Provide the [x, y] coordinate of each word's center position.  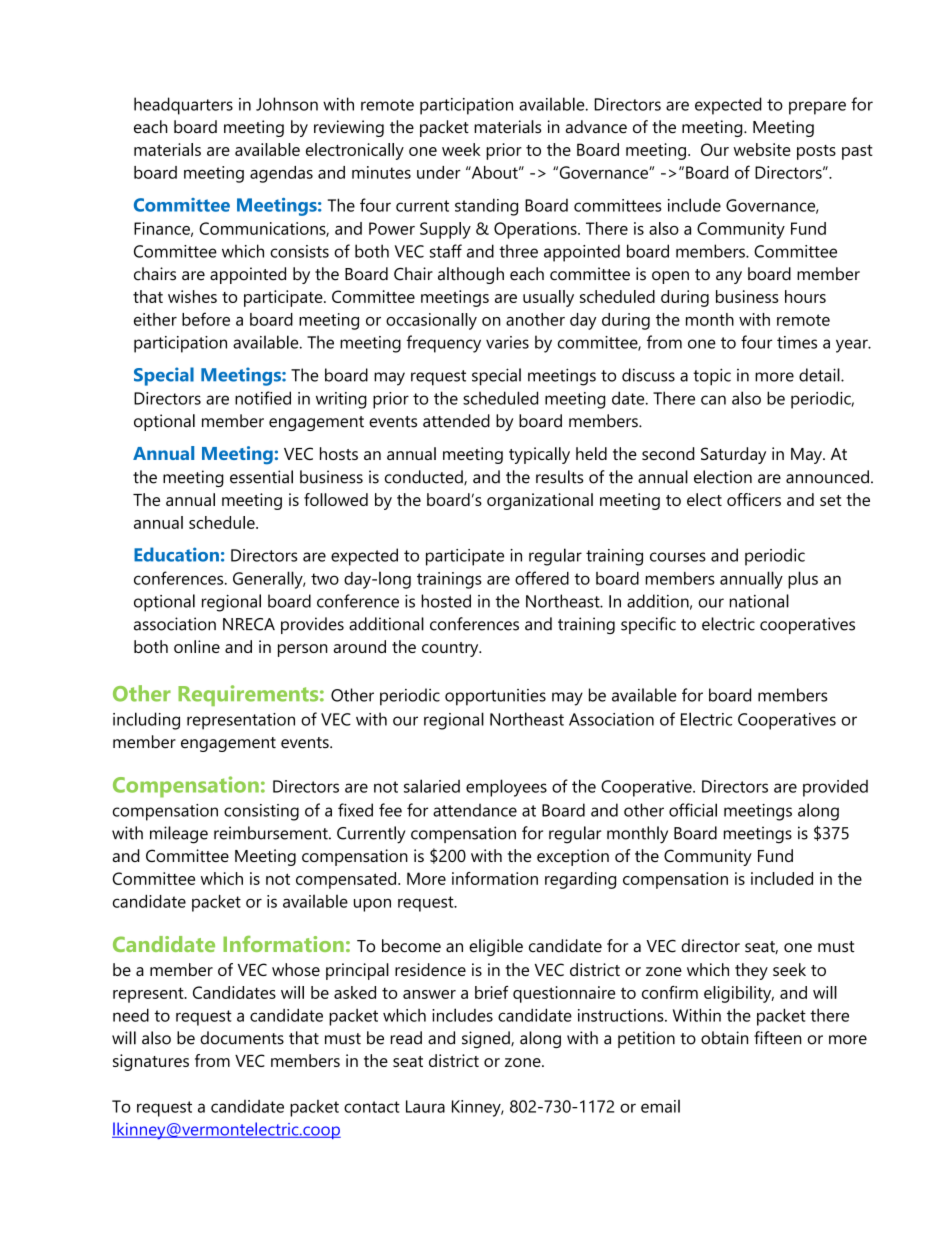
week [461, 149]
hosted [446, 601]
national [759, 601]
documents [242, 1038]
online [197, 646]
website [762, 149]
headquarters [183, 106]
